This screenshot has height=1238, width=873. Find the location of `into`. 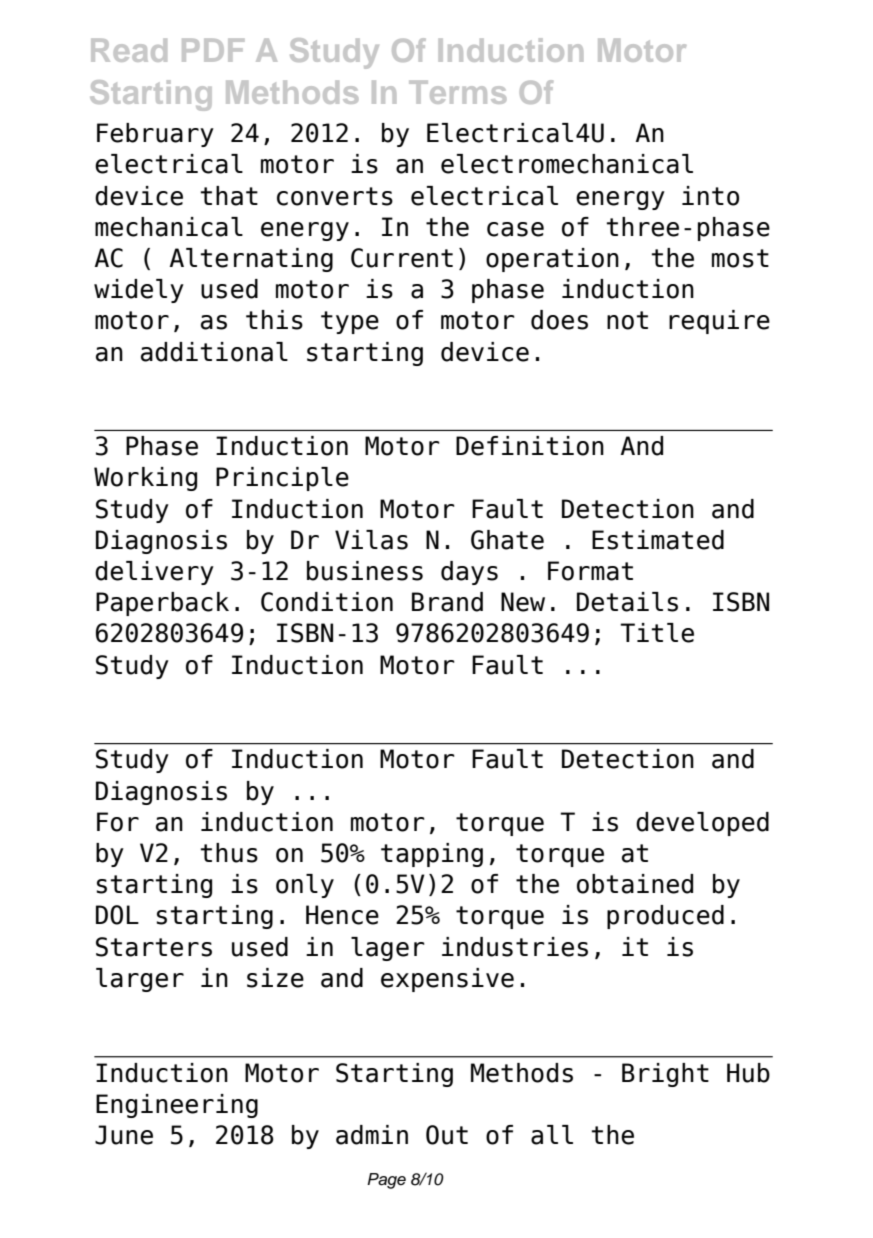

into is located at coordinates (710, 196).
